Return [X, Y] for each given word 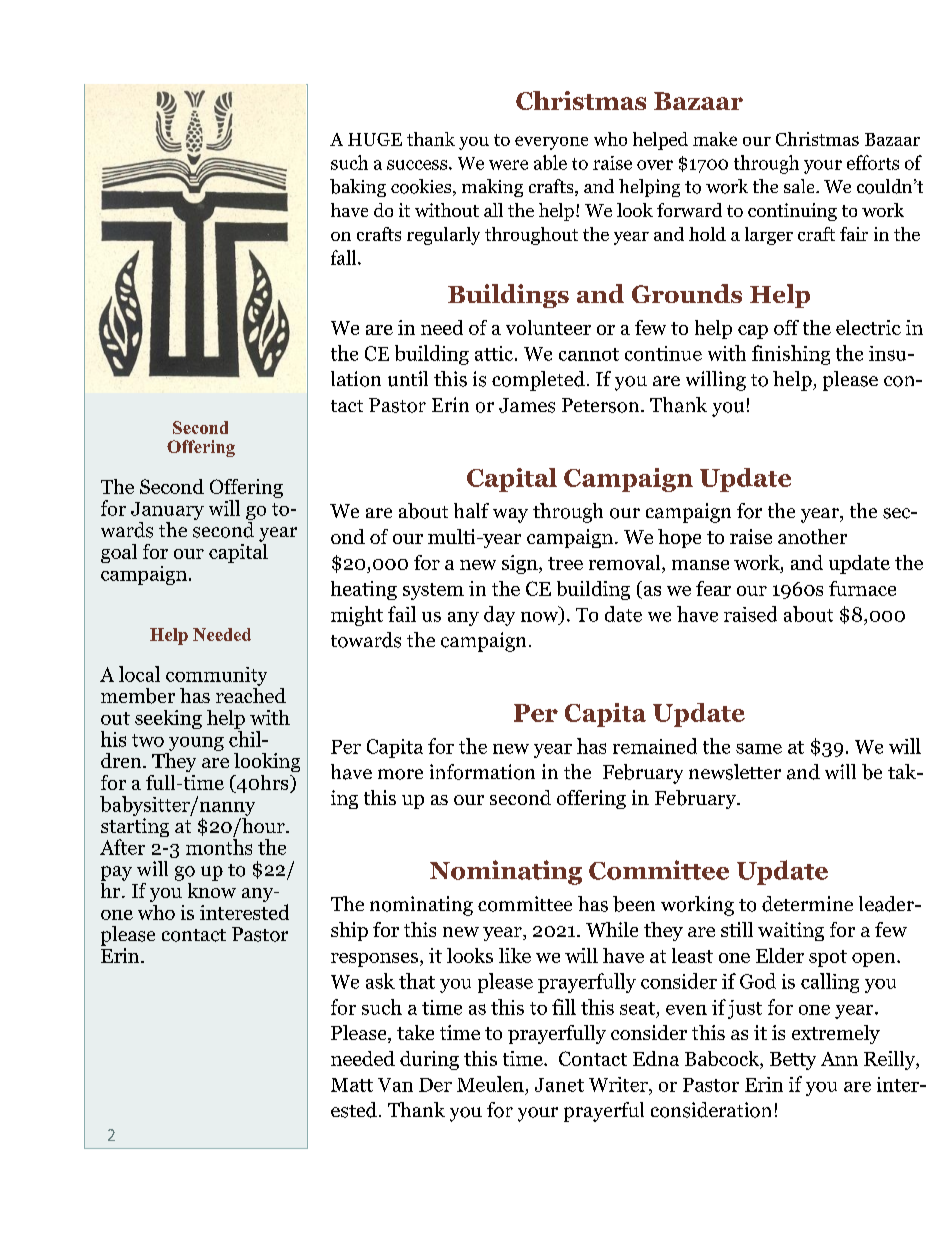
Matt [352, 1085]
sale [800, 186]
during [429, 1060]
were [508, 165]
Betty [793, 1061]
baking [358, 188]
